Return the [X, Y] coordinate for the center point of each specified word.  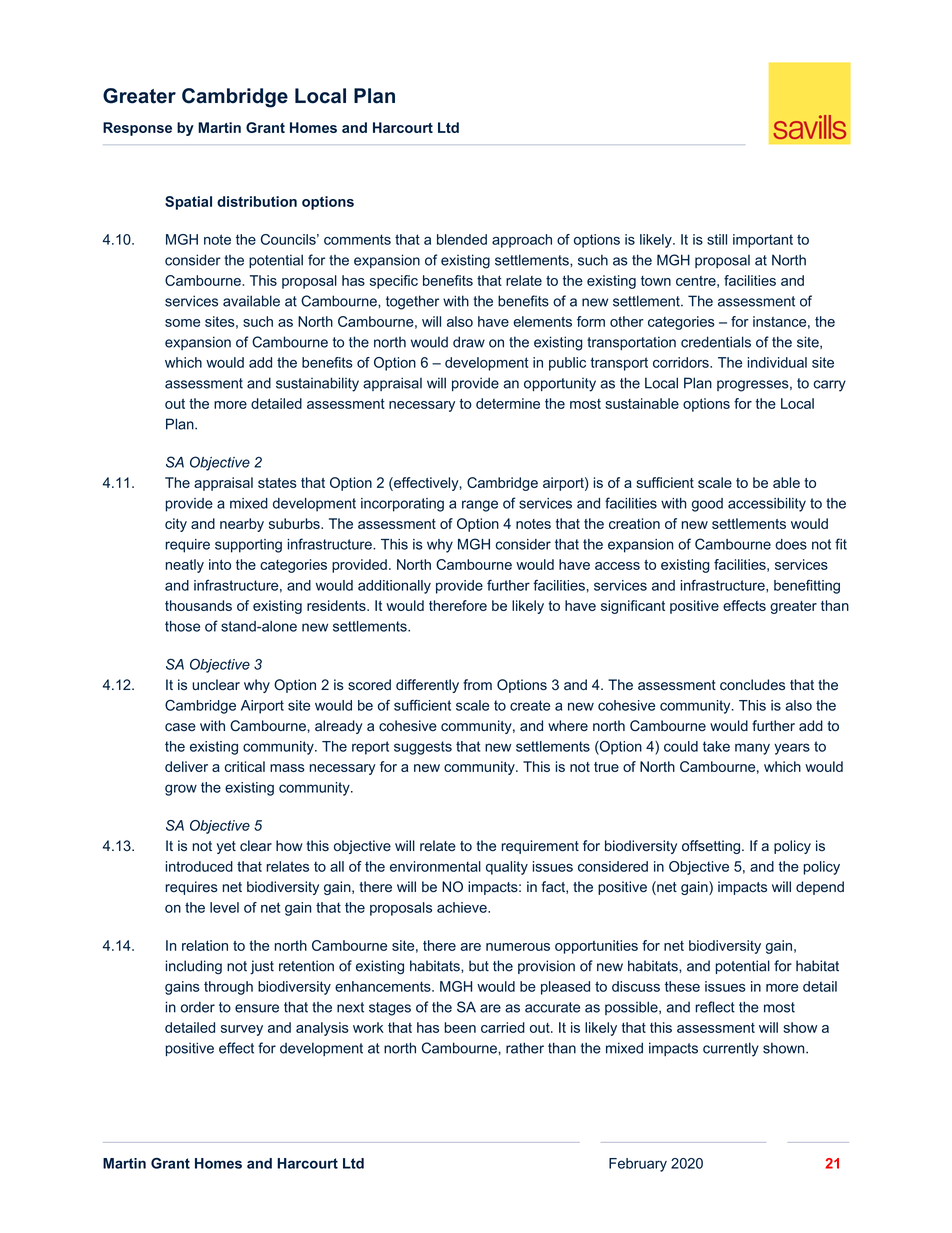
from [477, 684]
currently [731, 1049]
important [763, 241]
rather [525, 1048]
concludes [752, 685]
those [182, 626]
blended [462, 239]
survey [242, 1030]
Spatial [188, 203]
